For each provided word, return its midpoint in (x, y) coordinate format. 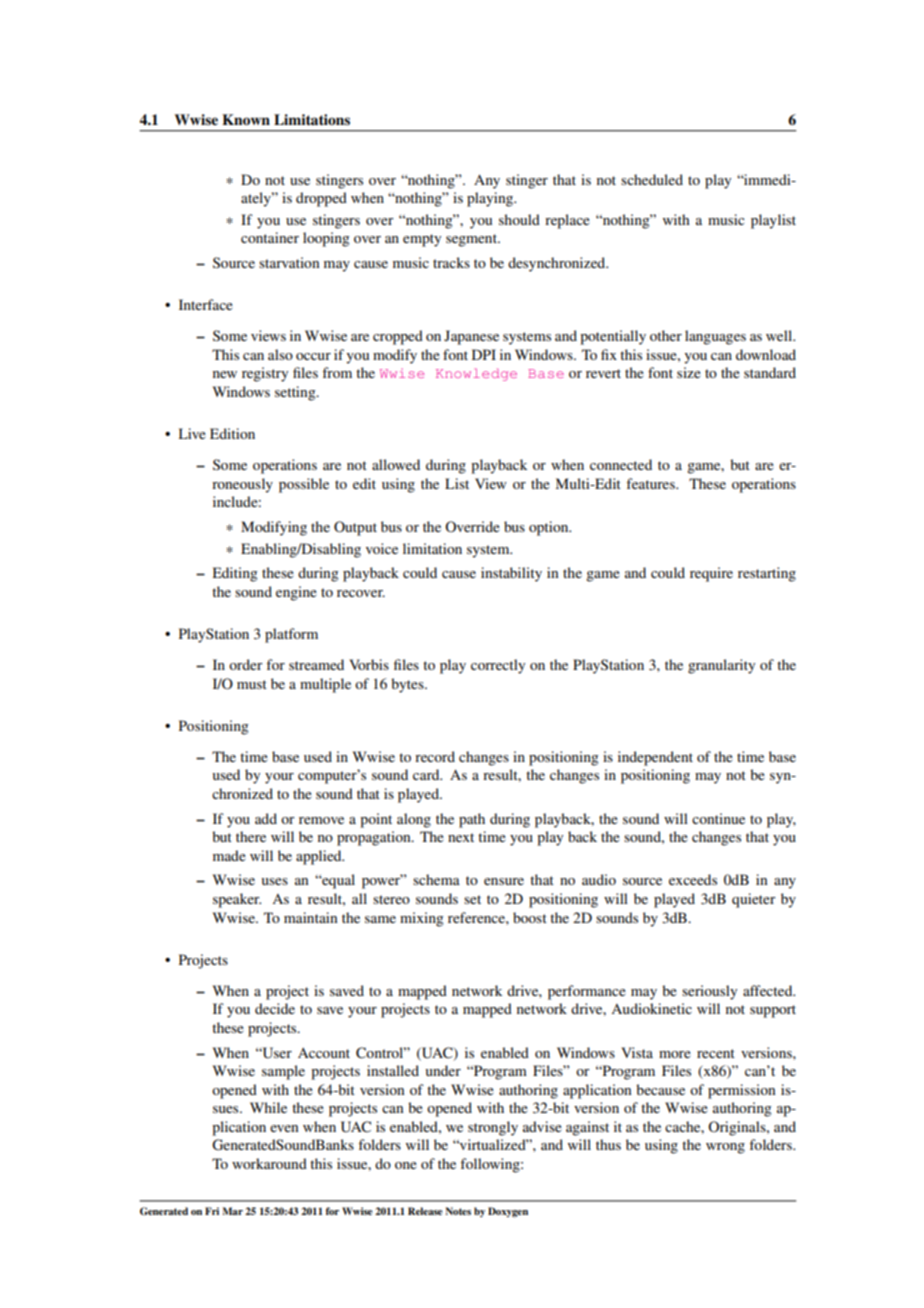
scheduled (652, 179)
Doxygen (508, 1212)
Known (246, 119)
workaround (269, 1163)
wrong (725, 1148)
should (519, 219)
